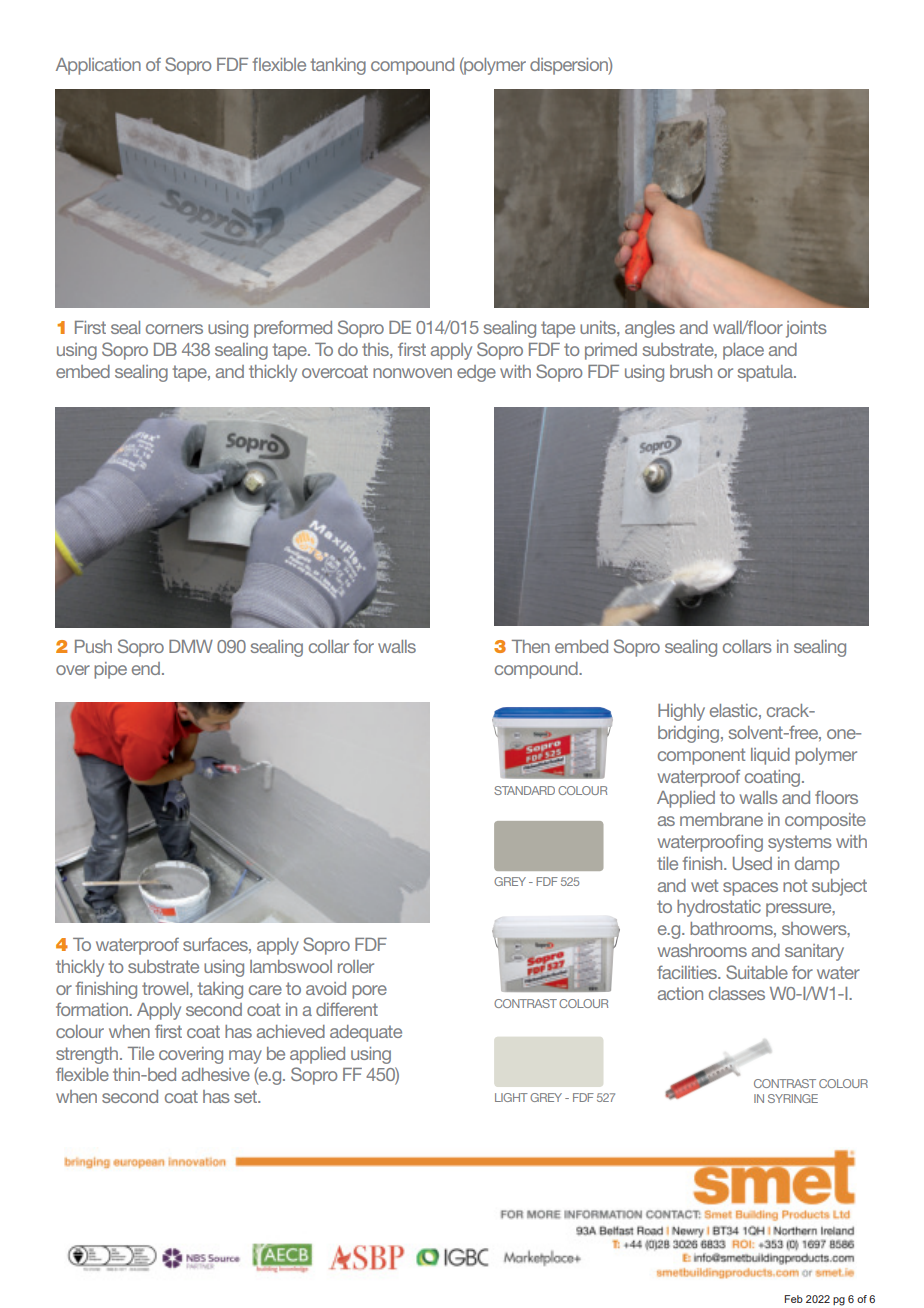  Describe the element at coordinates (524, 790) in the screenshot. I see `STANDARD` at that location.
